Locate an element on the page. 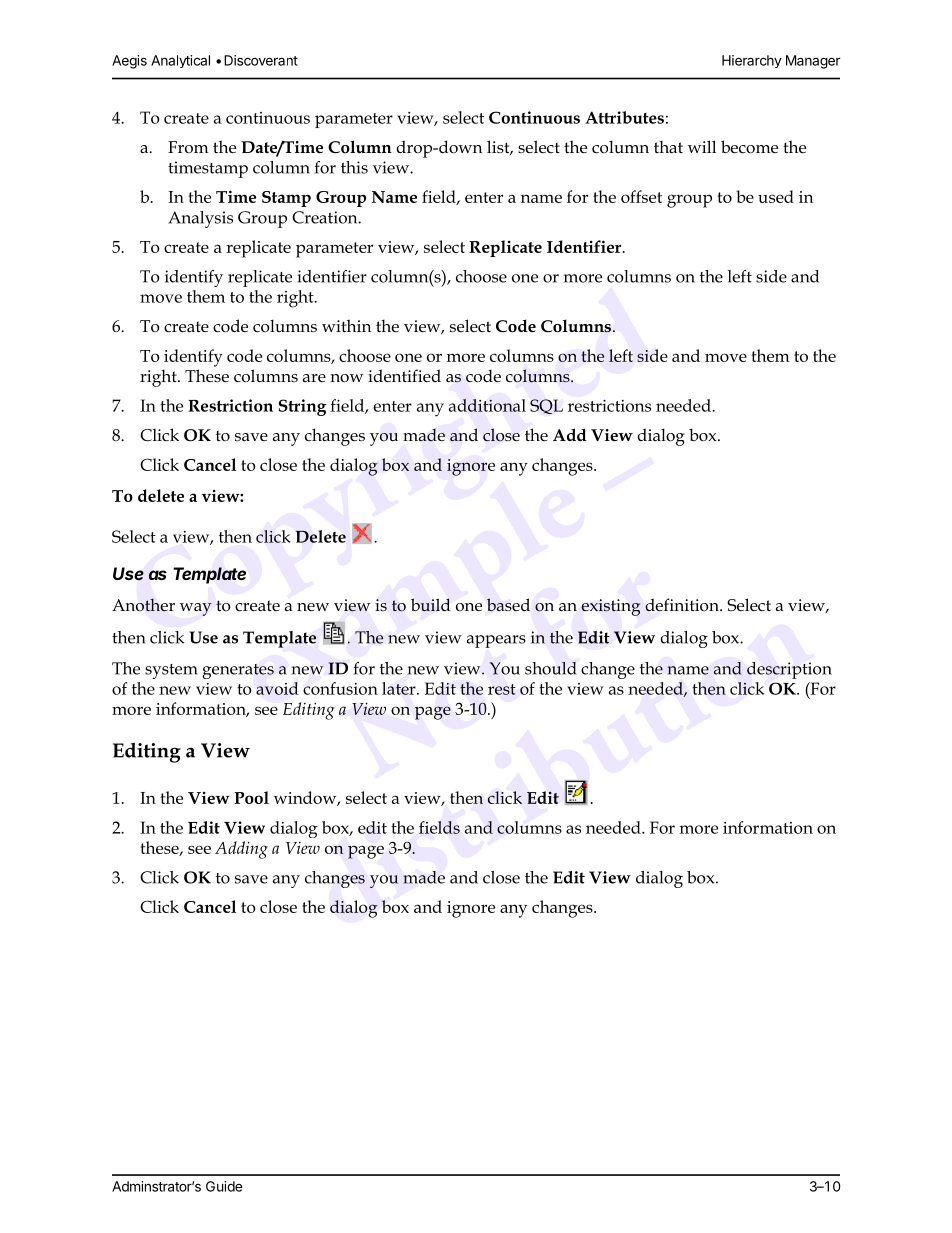 This page has height=1233, width=952. appears is located at coordinates (496, 641).
